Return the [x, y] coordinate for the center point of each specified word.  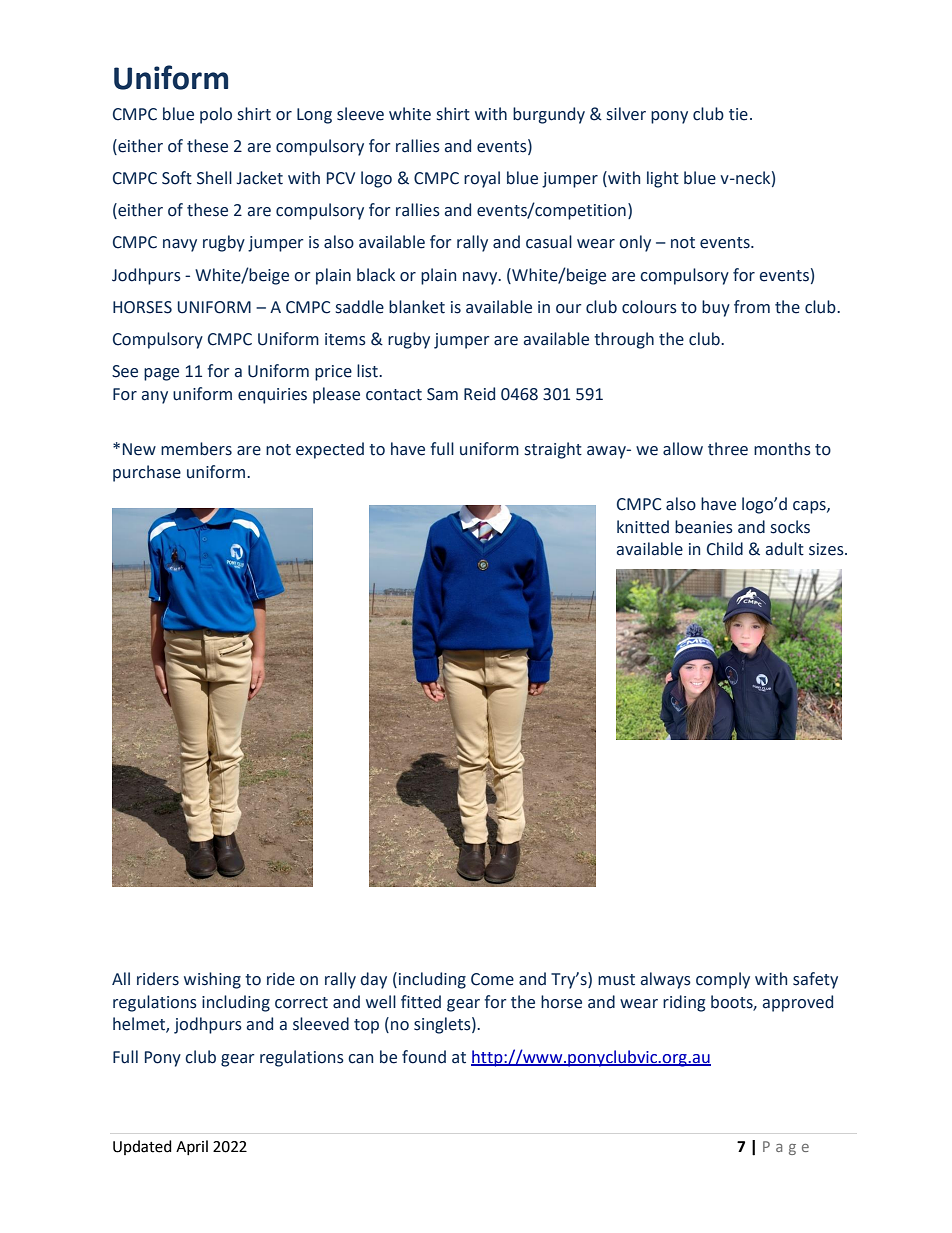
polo [216, 115]
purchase [147, 473]
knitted [643, 527]
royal [482, 179]
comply [723, 980]
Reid [479, 394]
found [424, 1057]
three [728, 449]
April [192, 1147]
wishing [212, 980]
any [155, 397]
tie [738, 114]
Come [492, 979]
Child [725, 549]
